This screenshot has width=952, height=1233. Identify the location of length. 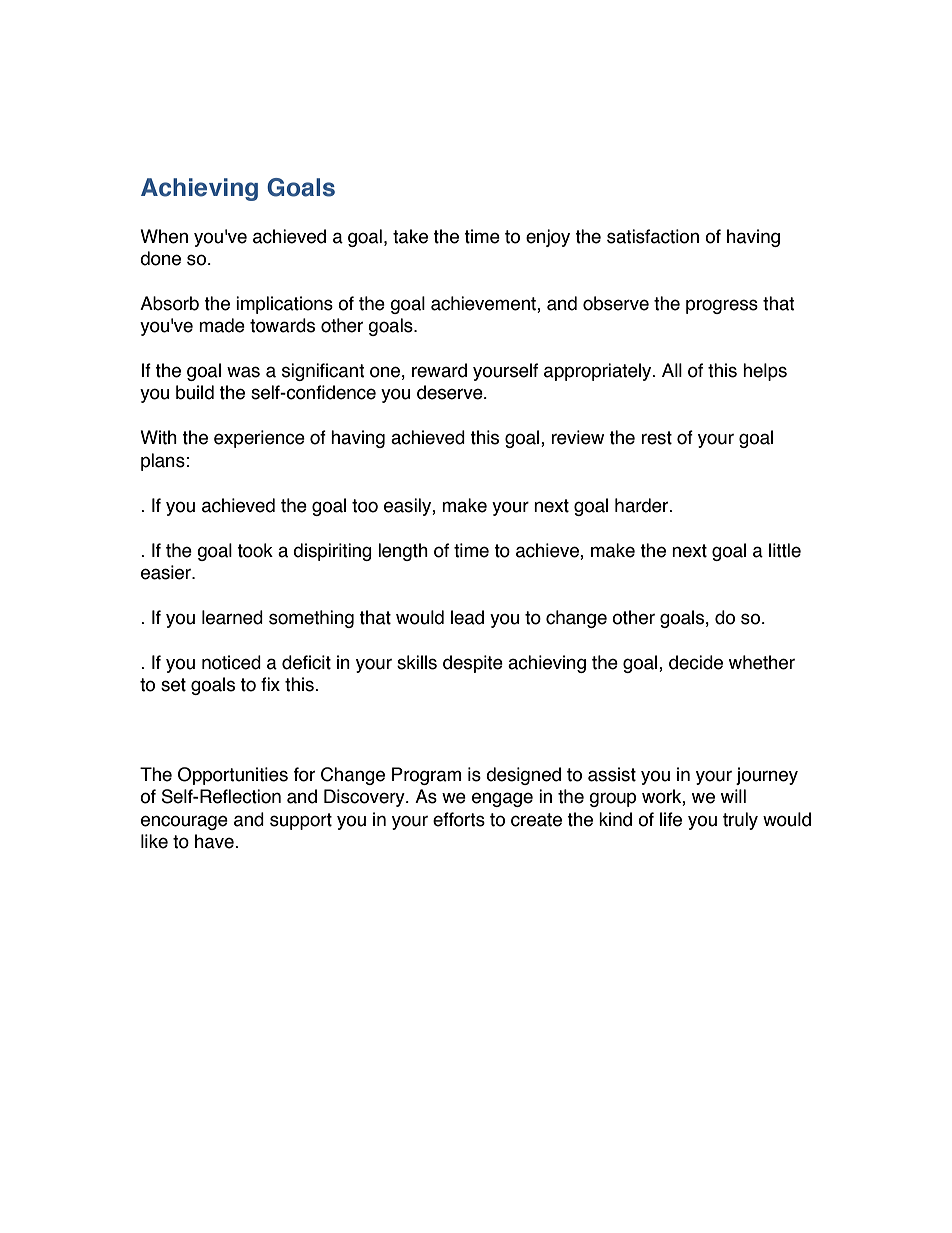
(403, 552).
